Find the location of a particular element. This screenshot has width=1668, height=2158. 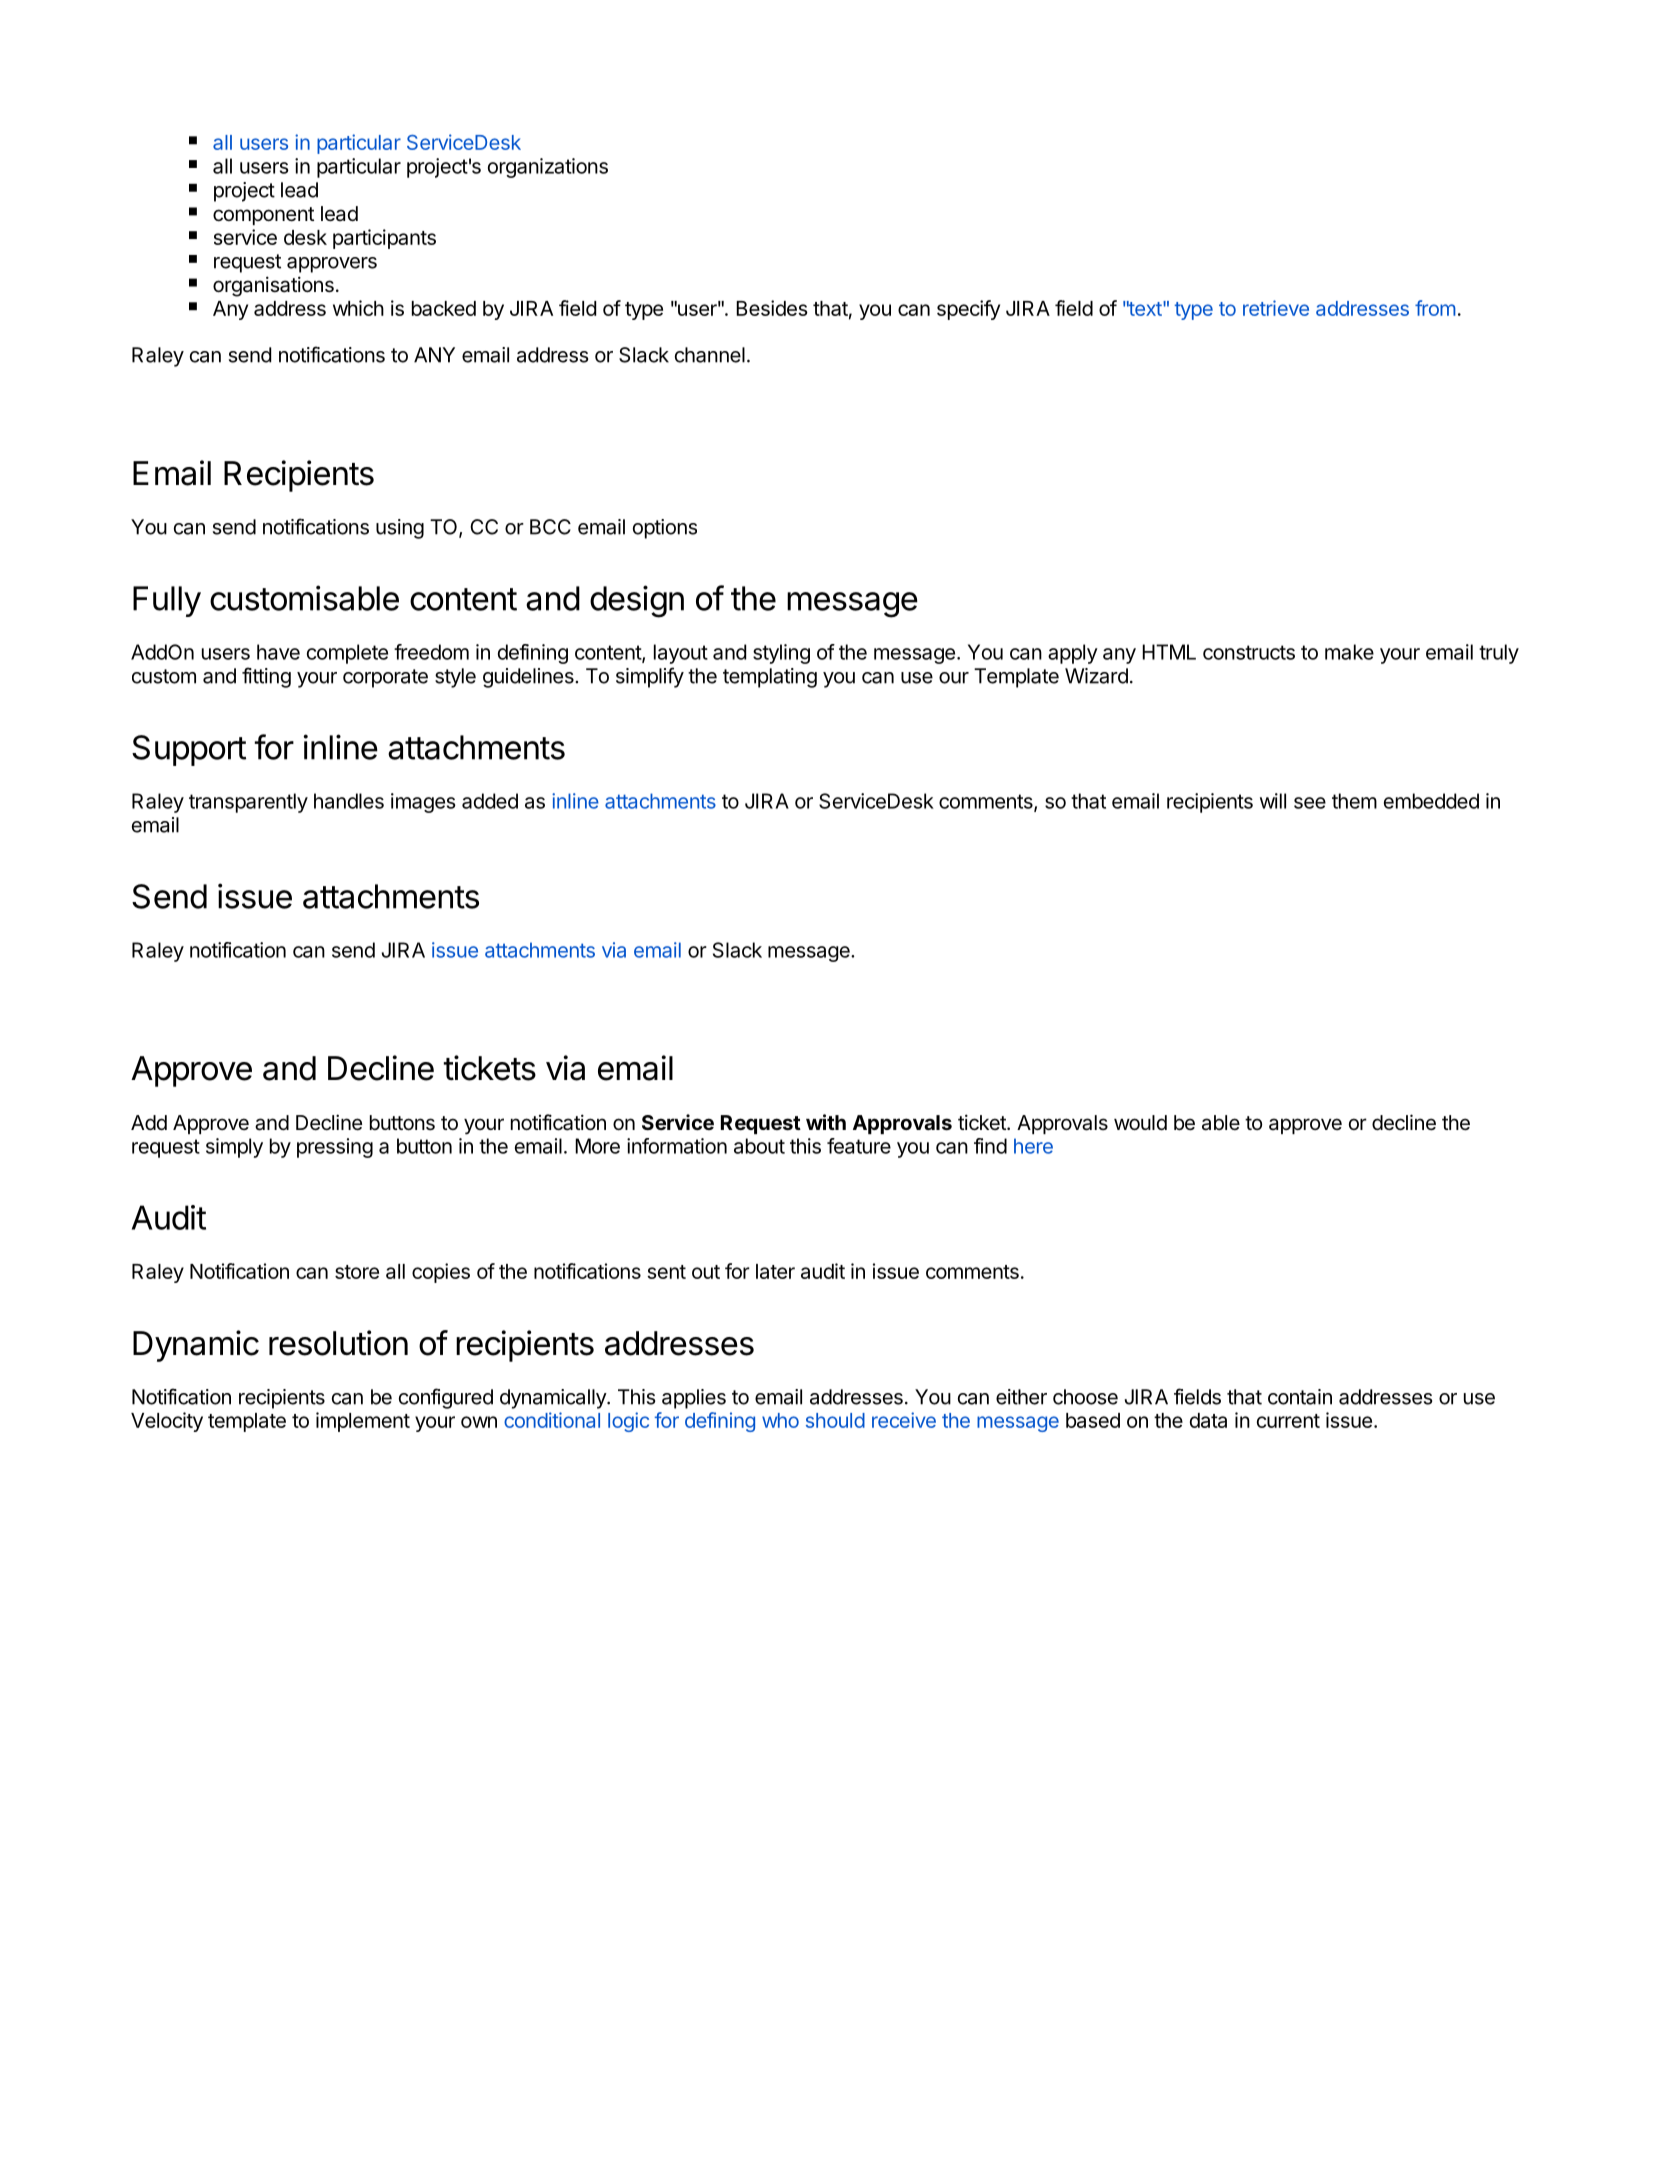

retrieve is located at coordinates (1276, 308).
